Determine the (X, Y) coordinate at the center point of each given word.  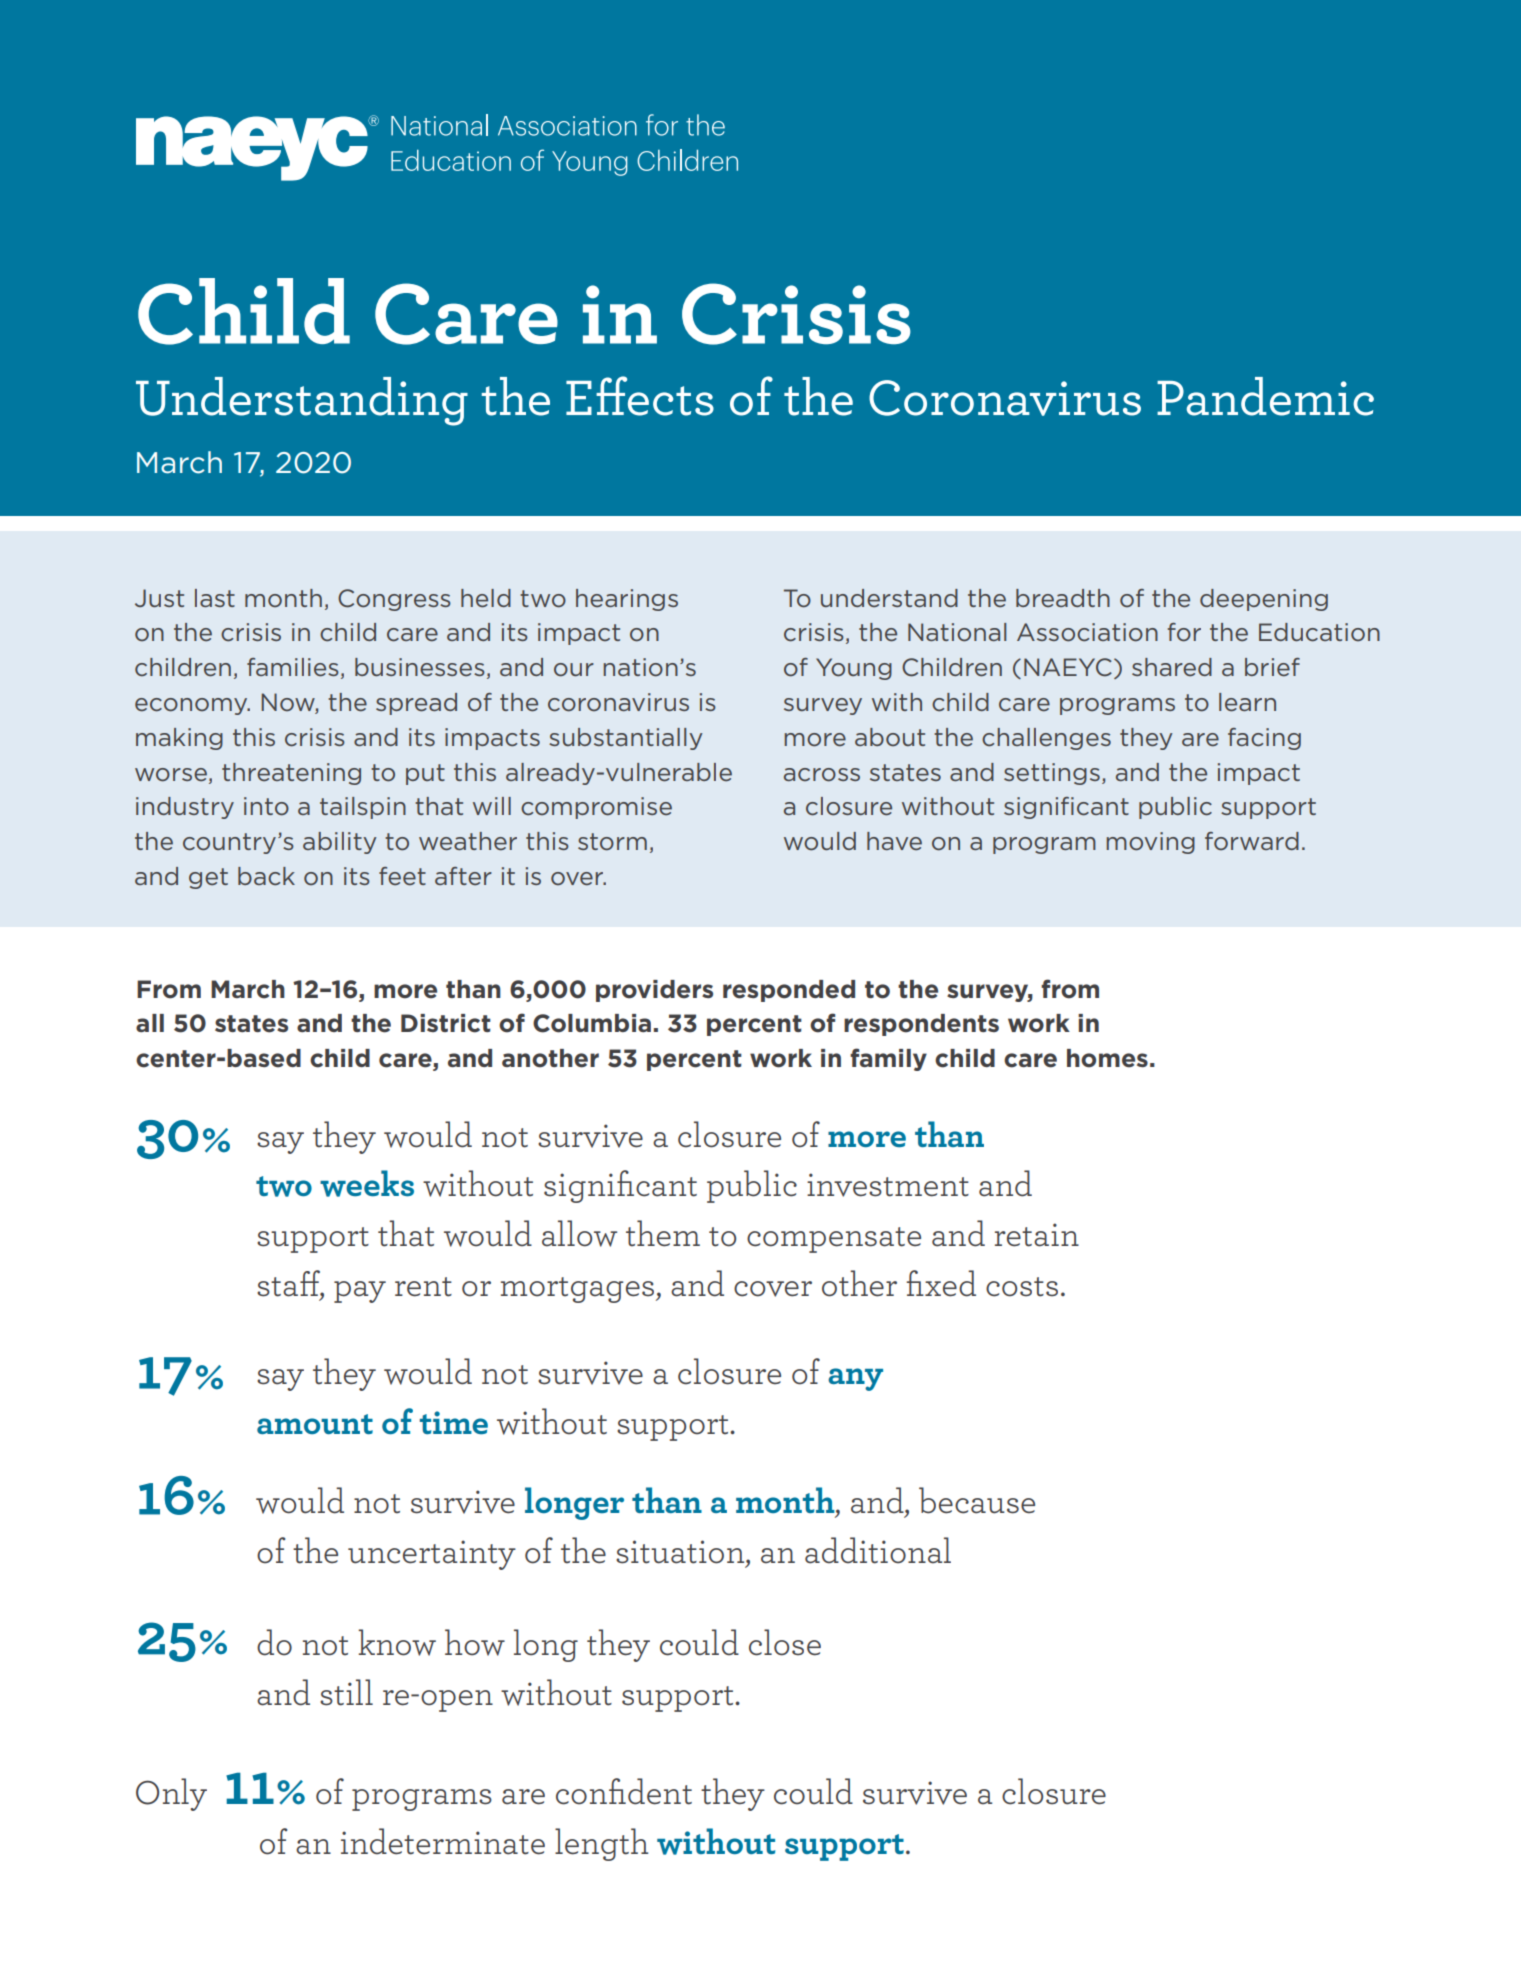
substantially (625, 739)
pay (360, 1292)
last (215, 598)
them (663, 1233)
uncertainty (432, 1555)
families (293, 667)
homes (1107, 1058)
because (977, 1500)
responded (789, 991)
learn (1247, 702)
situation (681, 1553)
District (446, 1023)
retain (1037, 1235)
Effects (640, 396)
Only (171, 1794)
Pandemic (1265, 396)
